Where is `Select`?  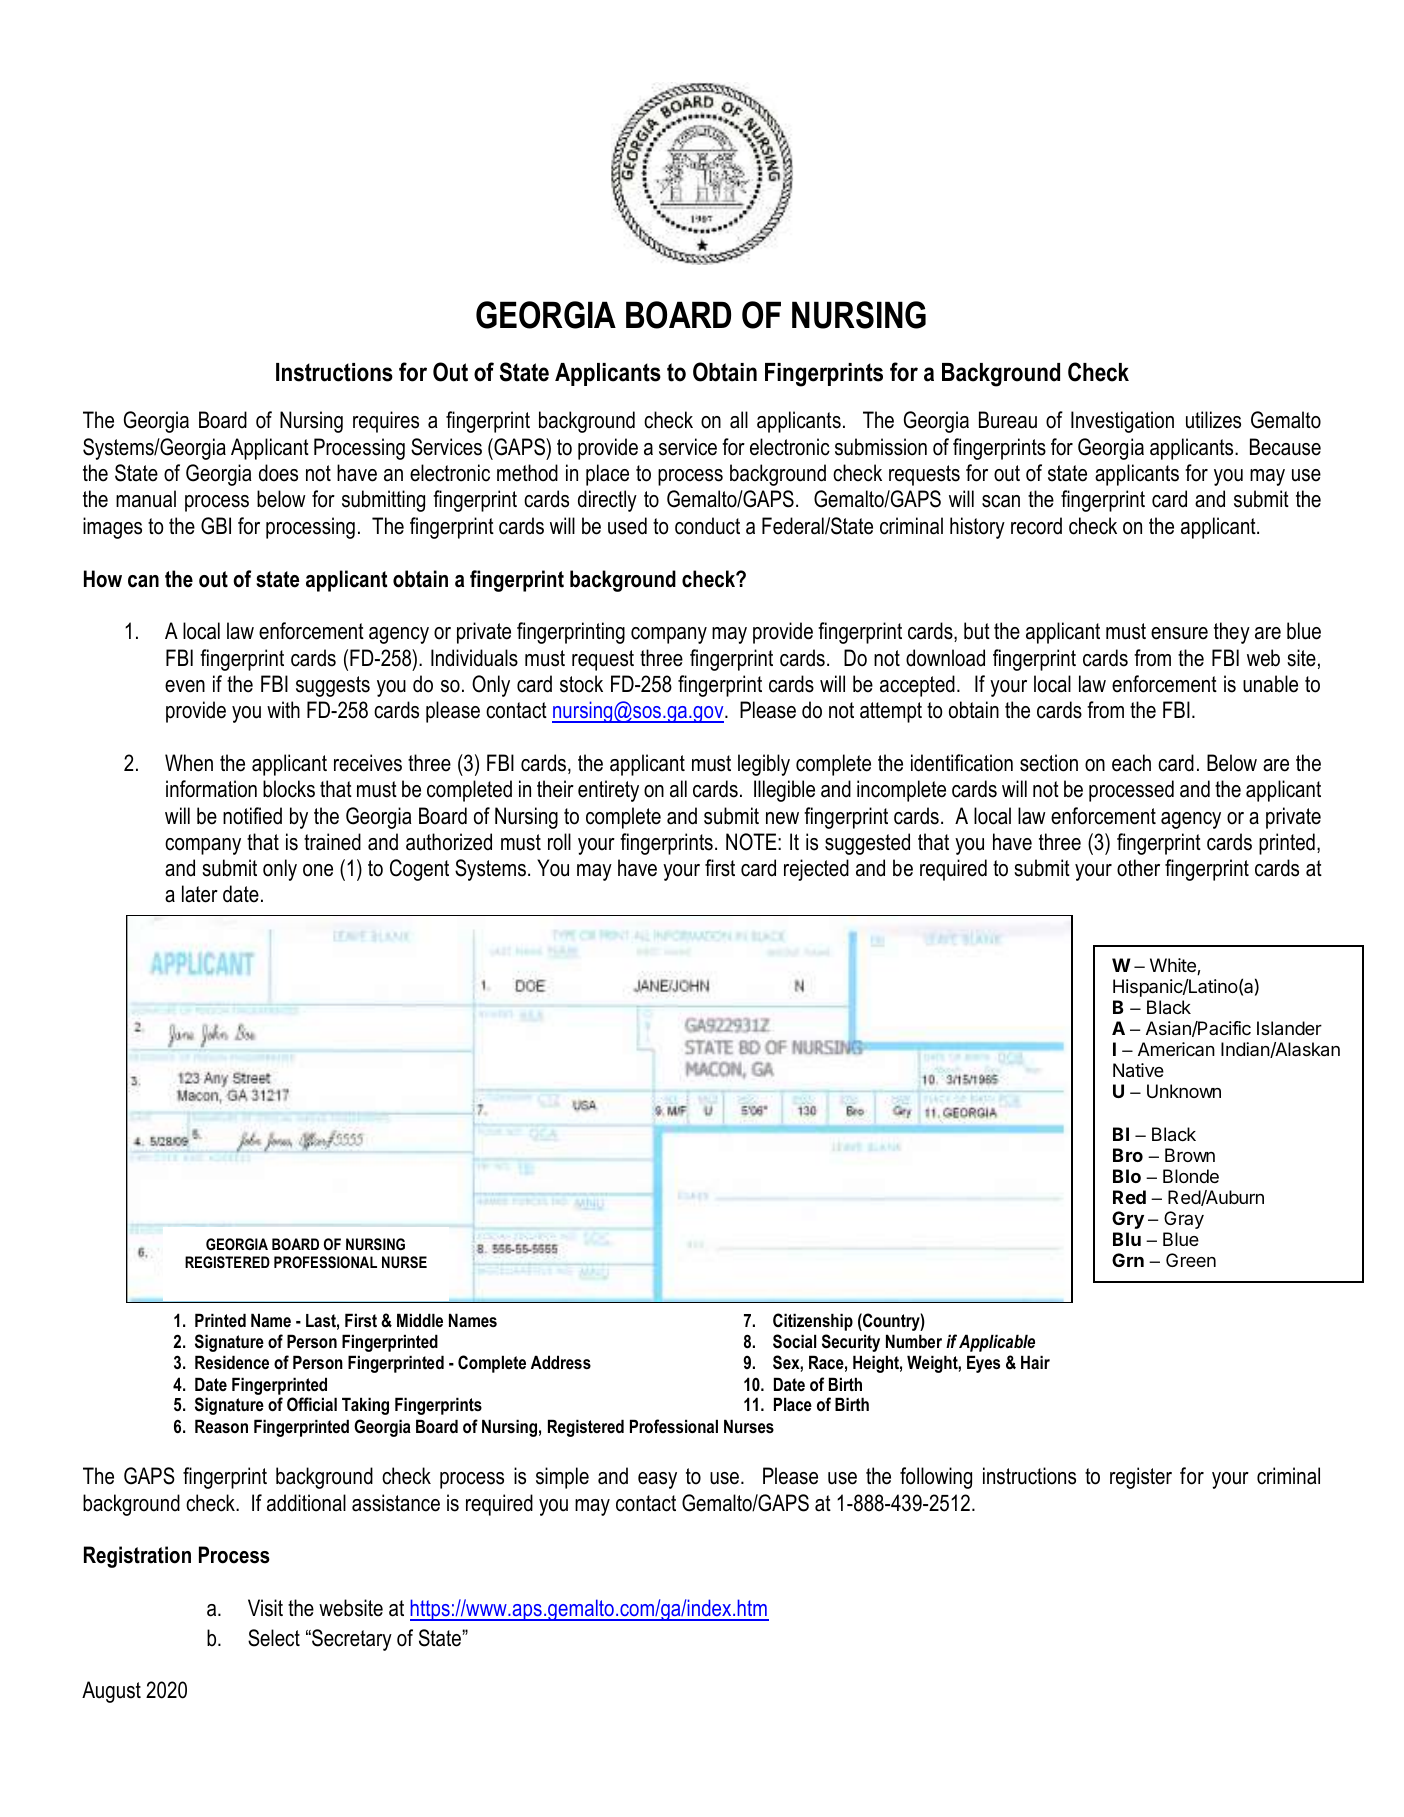
Select is located at coordinates (274, 1638).
